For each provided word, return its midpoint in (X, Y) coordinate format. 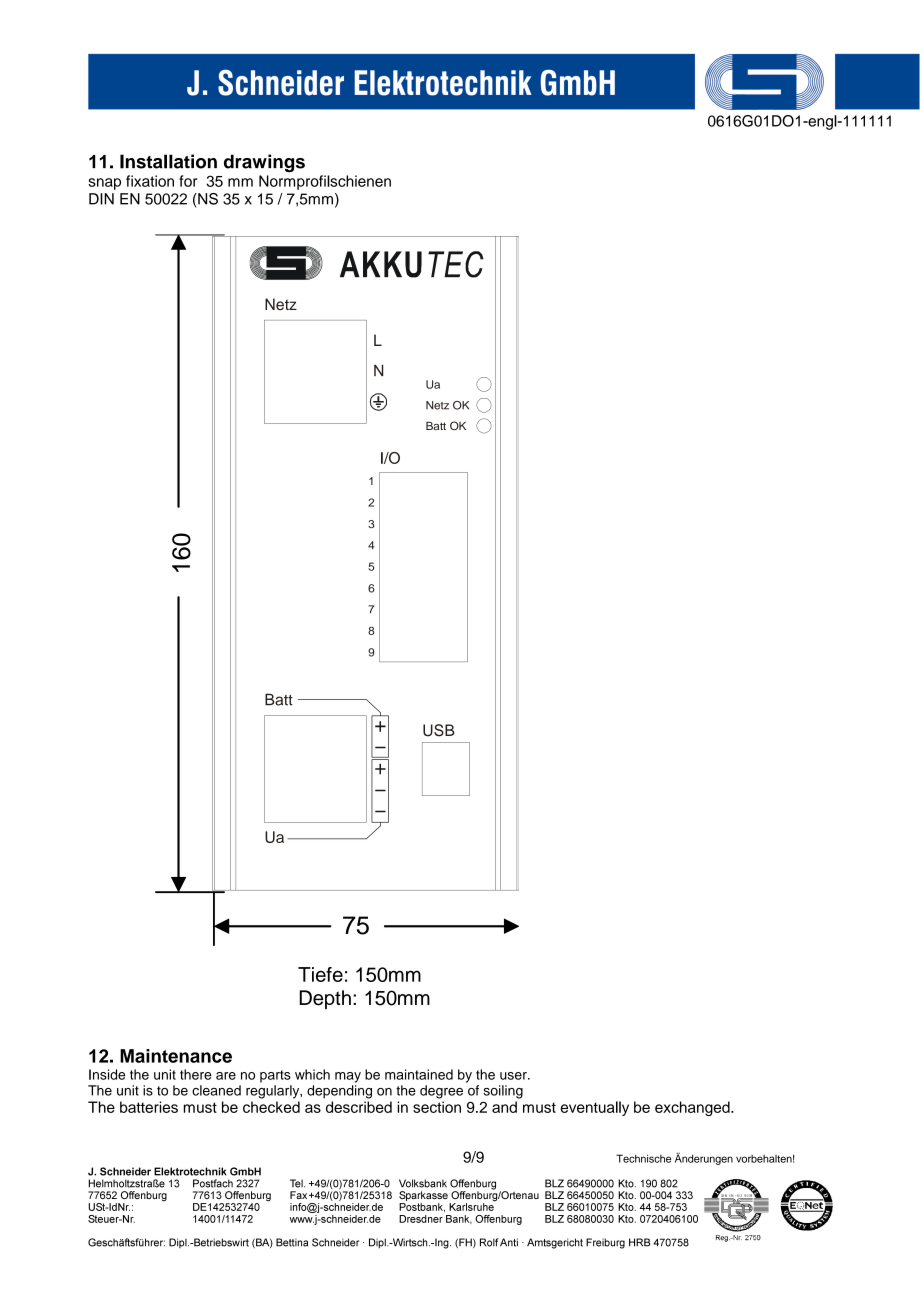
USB (439, 730)
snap (104, 184)
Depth (325, 999)
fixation (150, 181)
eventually (594, 1108)
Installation (168, 161)
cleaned (216, 1090)
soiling (503, 1092)
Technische (643, 1158)
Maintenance (176, 1056)
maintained (419, 1074)
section (437, 1107)
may (348, 1077)
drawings (264, 163)
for (188, 181)
